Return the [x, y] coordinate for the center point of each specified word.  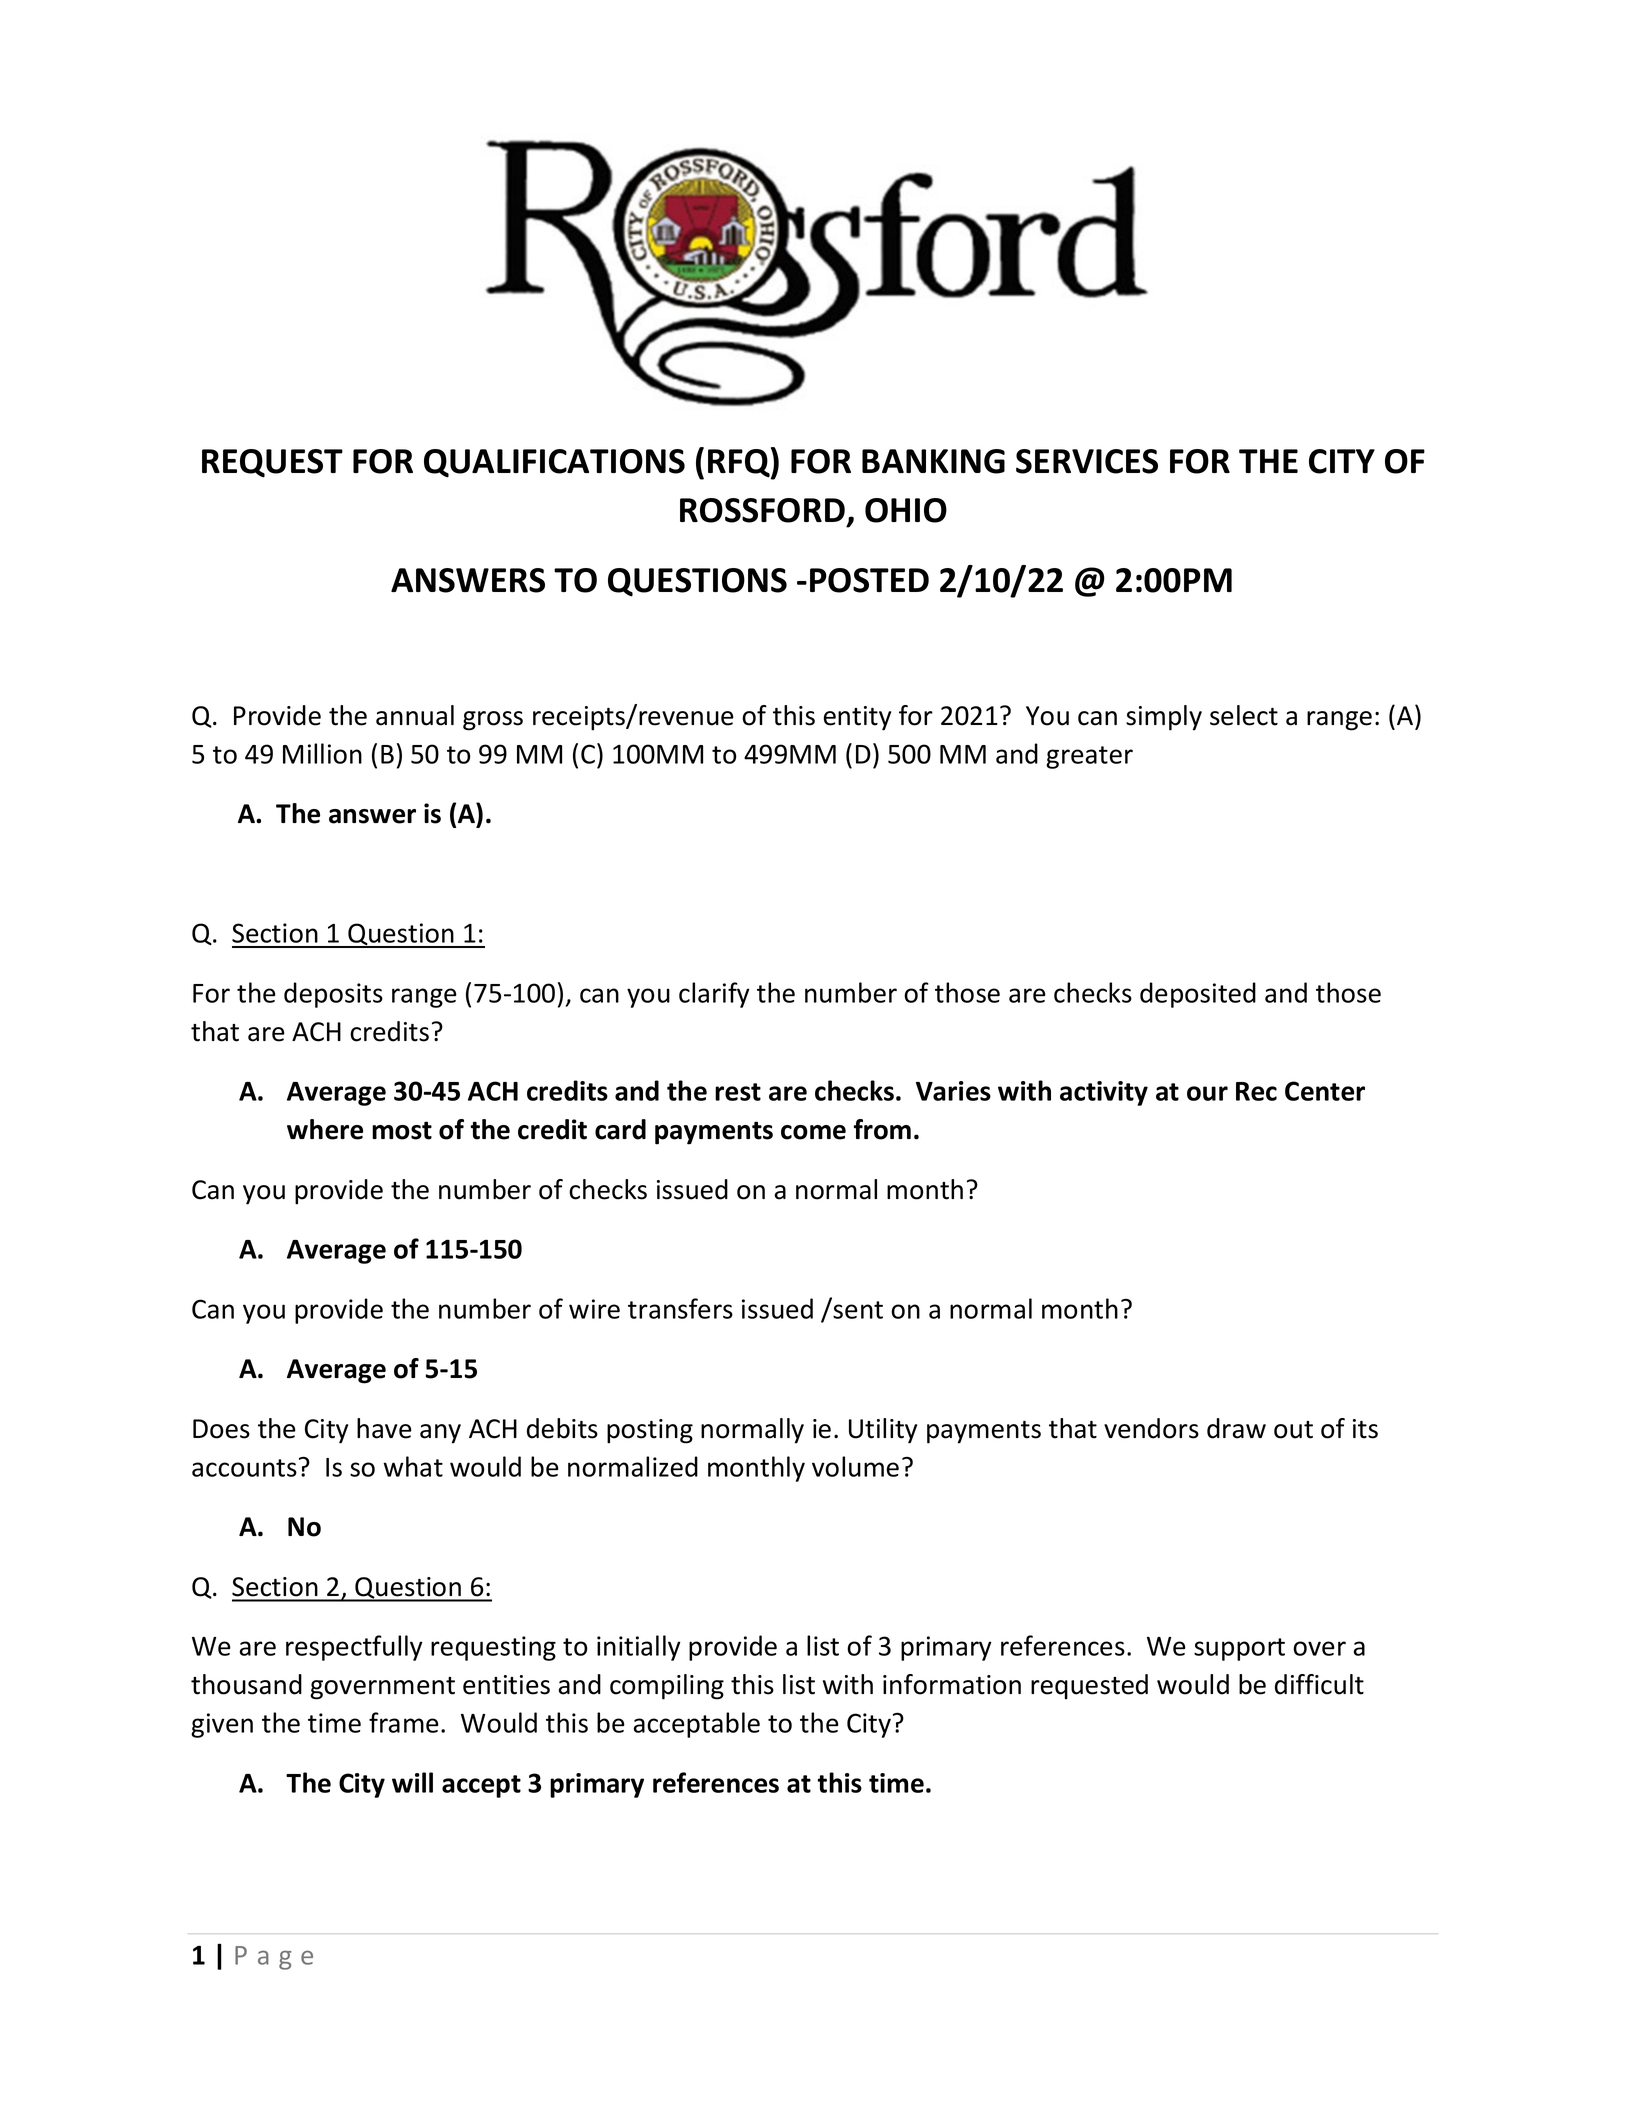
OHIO [906, 510]
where [325, 1129]
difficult [1319, 1684]
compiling [667, 1687]
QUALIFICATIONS [554, 463]
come [813, 1132]
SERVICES [1087, 461]
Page [274, 1958]
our [1207, 1093]
